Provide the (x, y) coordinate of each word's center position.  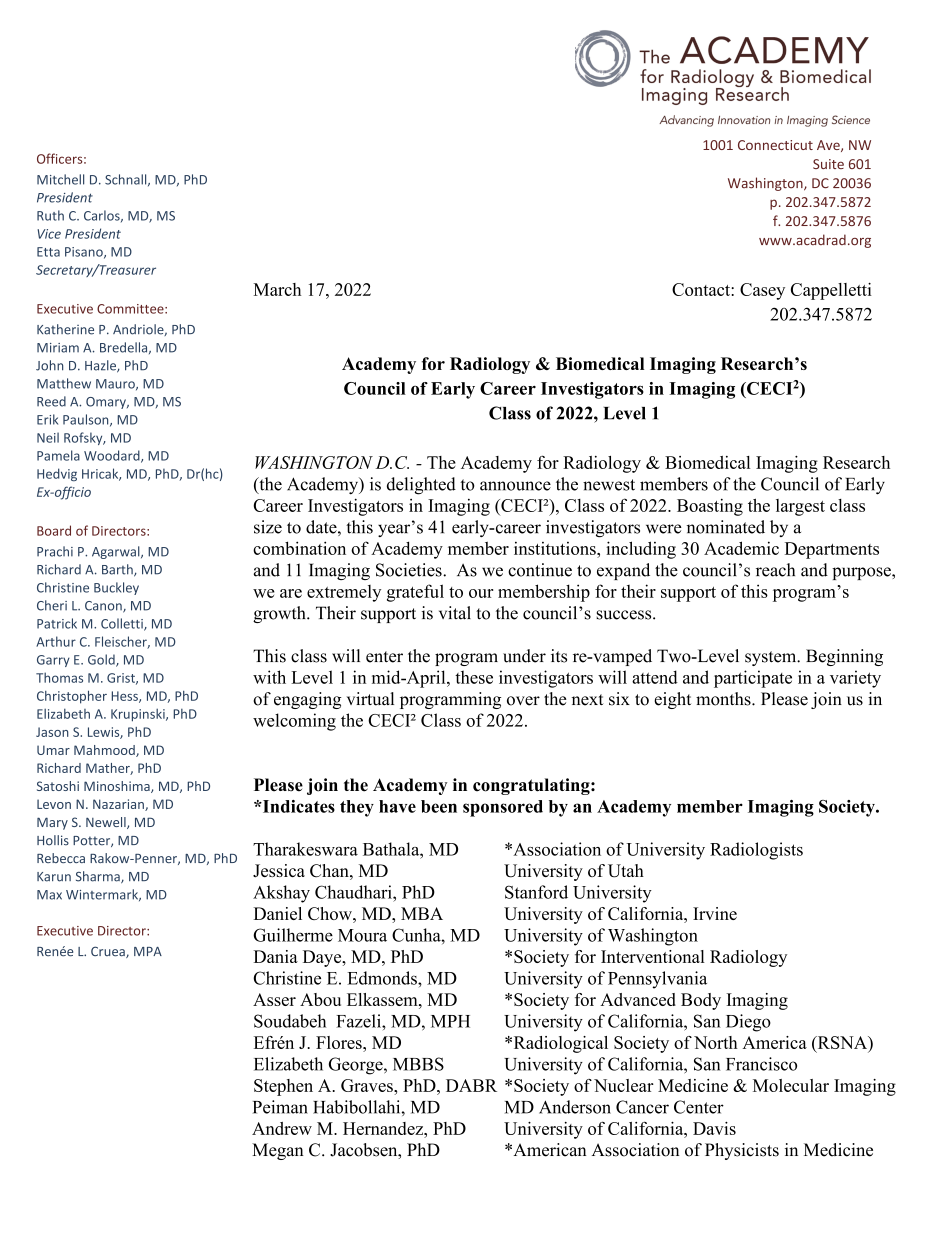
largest (800, 507)
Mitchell (60, 179)
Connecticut (775, 145)
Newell (107, 823)
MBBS (418, 1064)
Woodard (113, 456)
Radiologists (756, 851)
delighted (421, 486)
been (439, 806)
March (277, 289)
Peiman (280, 1107)
